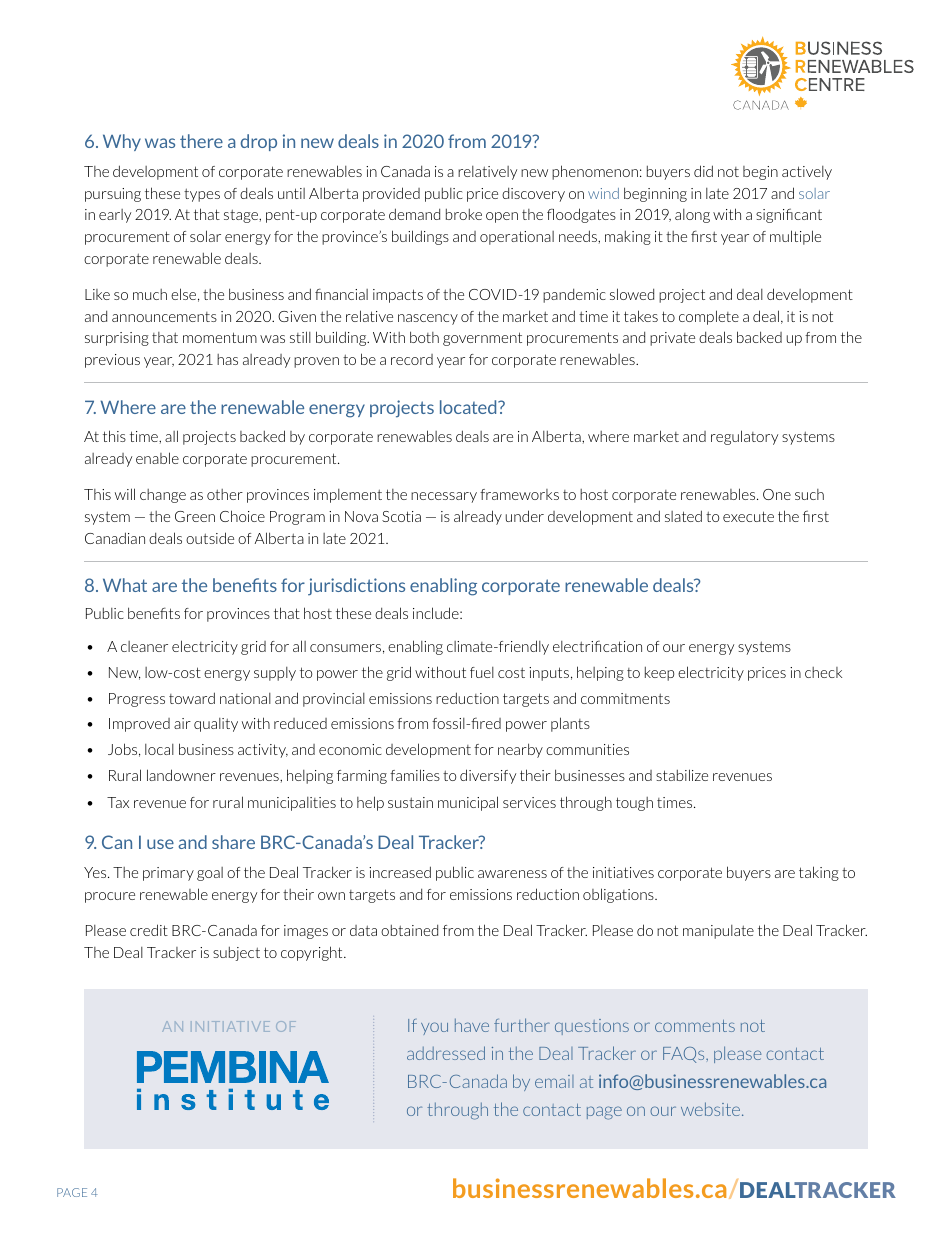 This screenshot has height=1233, width=952. What do you see at coordinates (236, 954) in the screenshot?
I see `subject` at bounding box center [236, 954].
